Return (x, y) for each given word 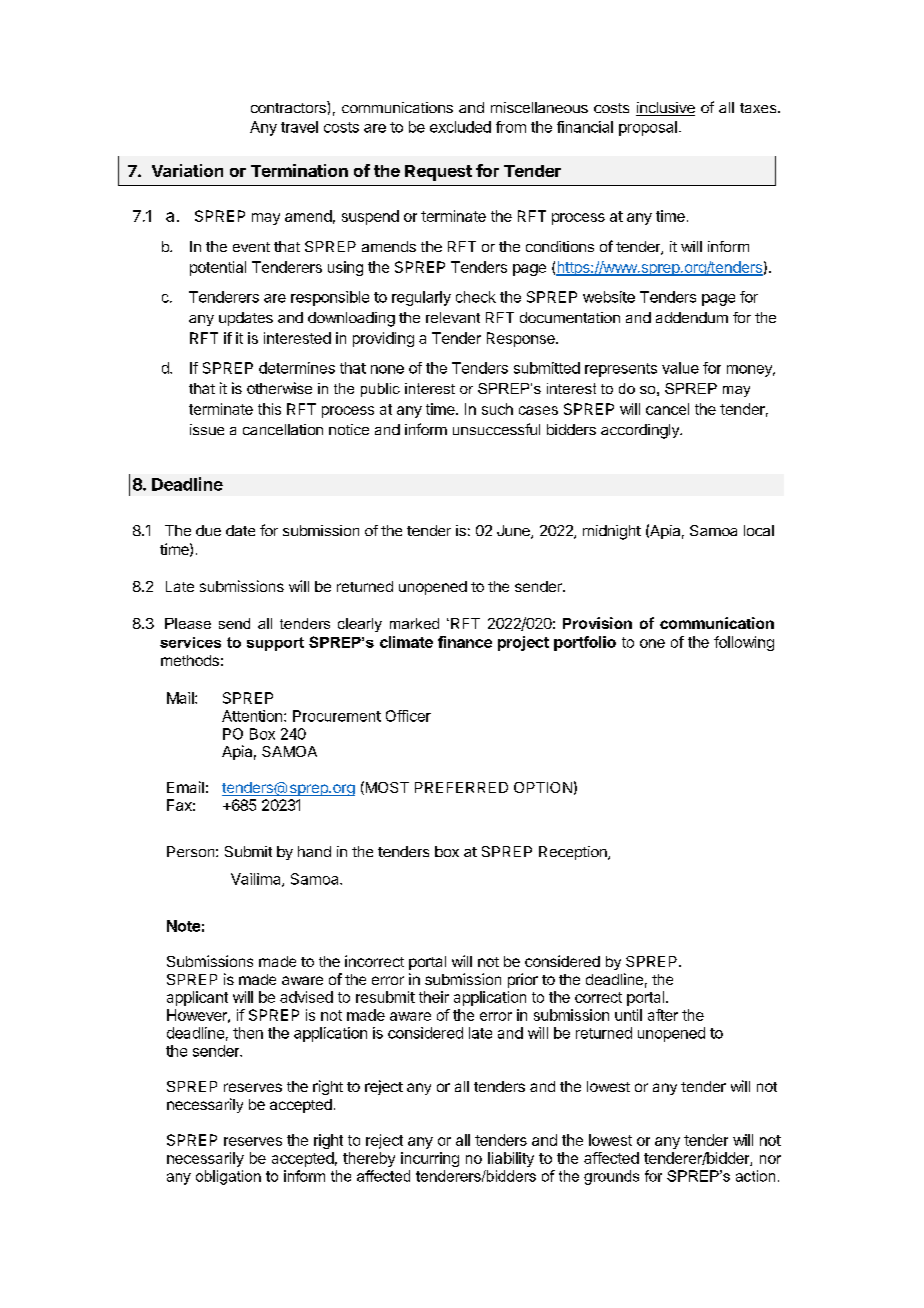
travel (299, 127)
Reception (574, 853)
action (755, 1176)
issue (207, 429)
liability (511, 1159)
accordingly (641, 431)
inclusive (665, 109)
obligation (228, 1177)
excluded (460, 127)
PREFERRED (461, 787)
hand (314, 851)
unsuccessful (496, 429)
